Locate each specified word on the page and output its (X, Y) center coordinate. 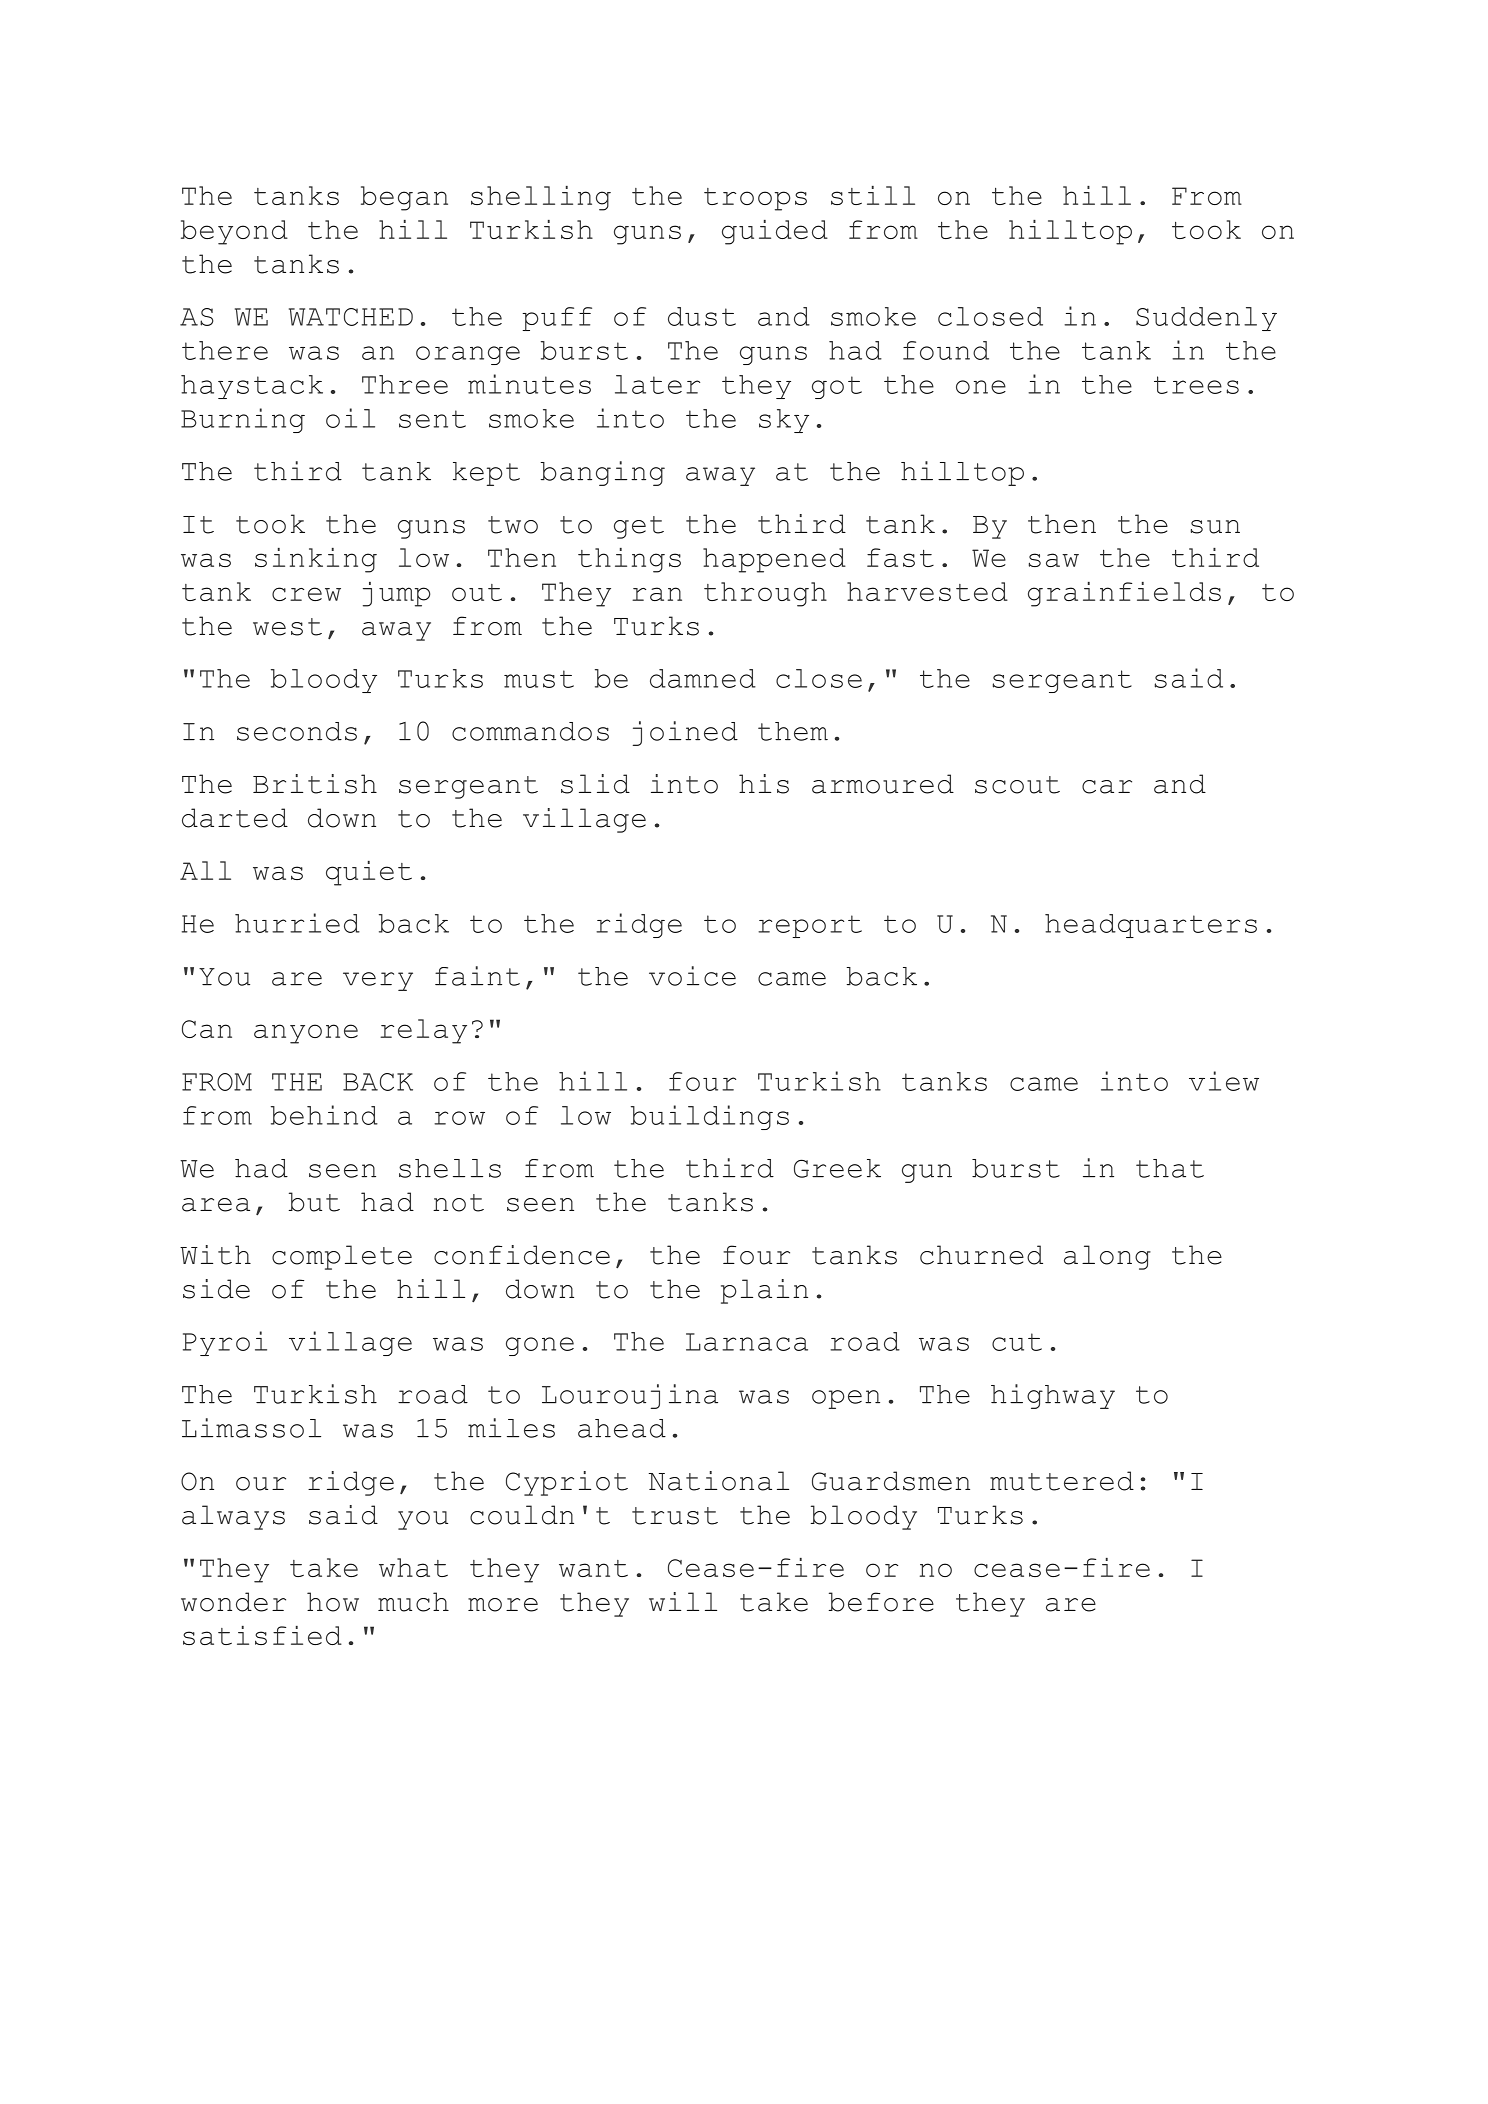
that (1170, 1168)
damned (703, 678)
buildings (710, 1117)
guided (775, 232)
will (683, 1601)
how (333, 1602)
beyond (234, 232)
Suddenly (1206, 319)
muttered (1062, 1481)
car (1107, 787)
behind (324, 1115)
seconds (297, 731)
